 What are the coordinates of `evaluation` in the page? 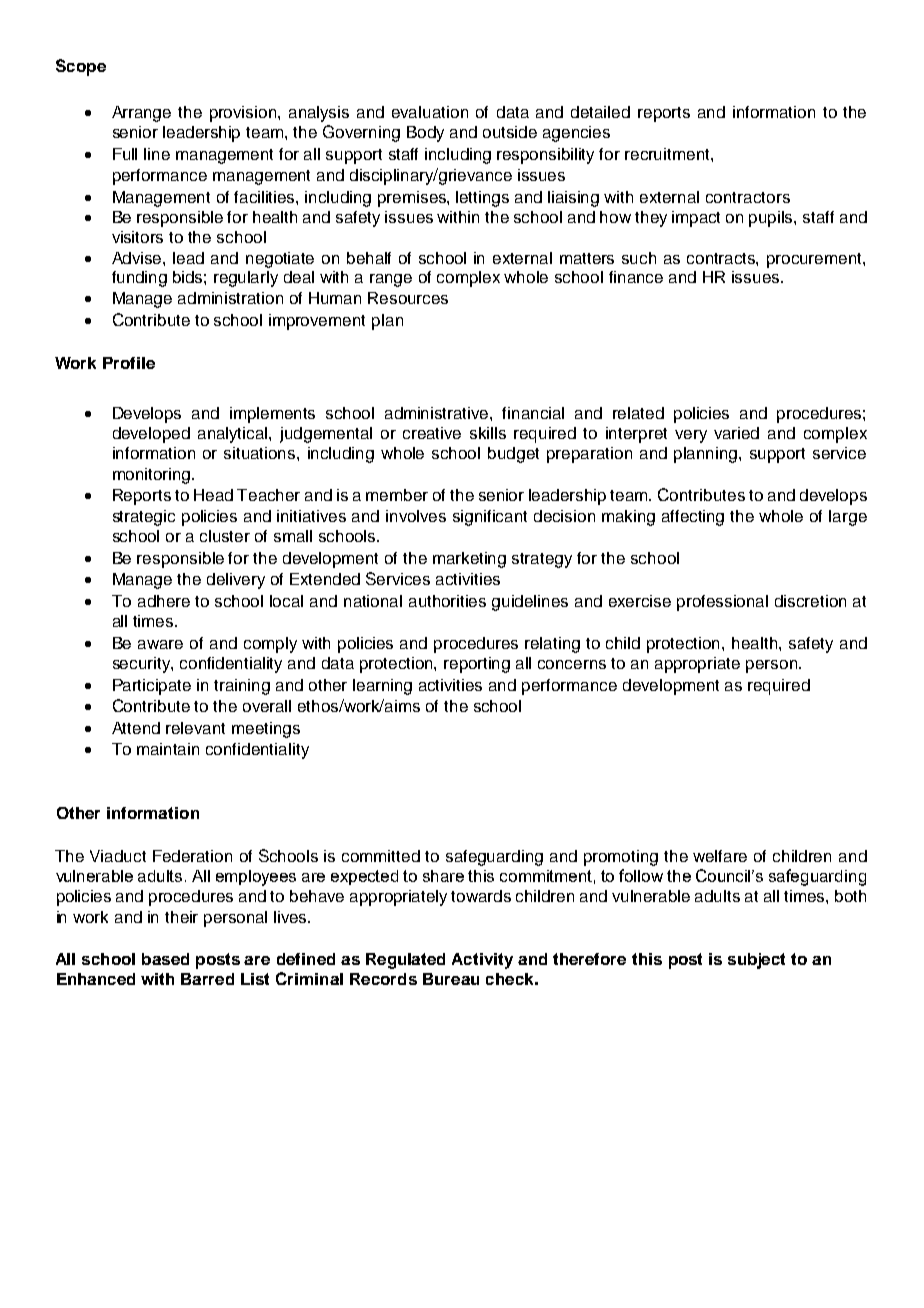 It's located at (430, 112).
